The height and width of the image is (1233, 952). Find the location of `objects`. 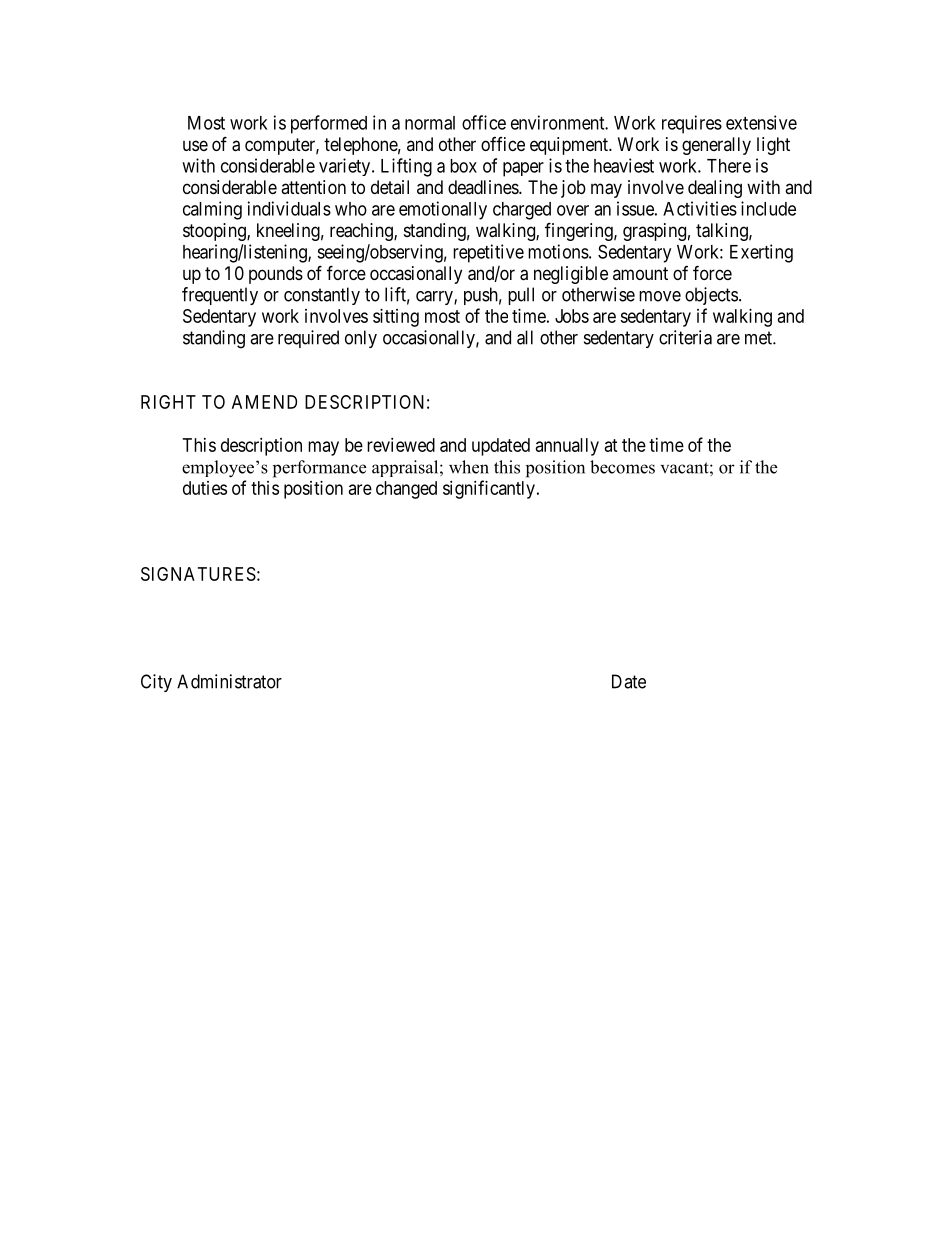

objects is located at coordinates (711, 296).
